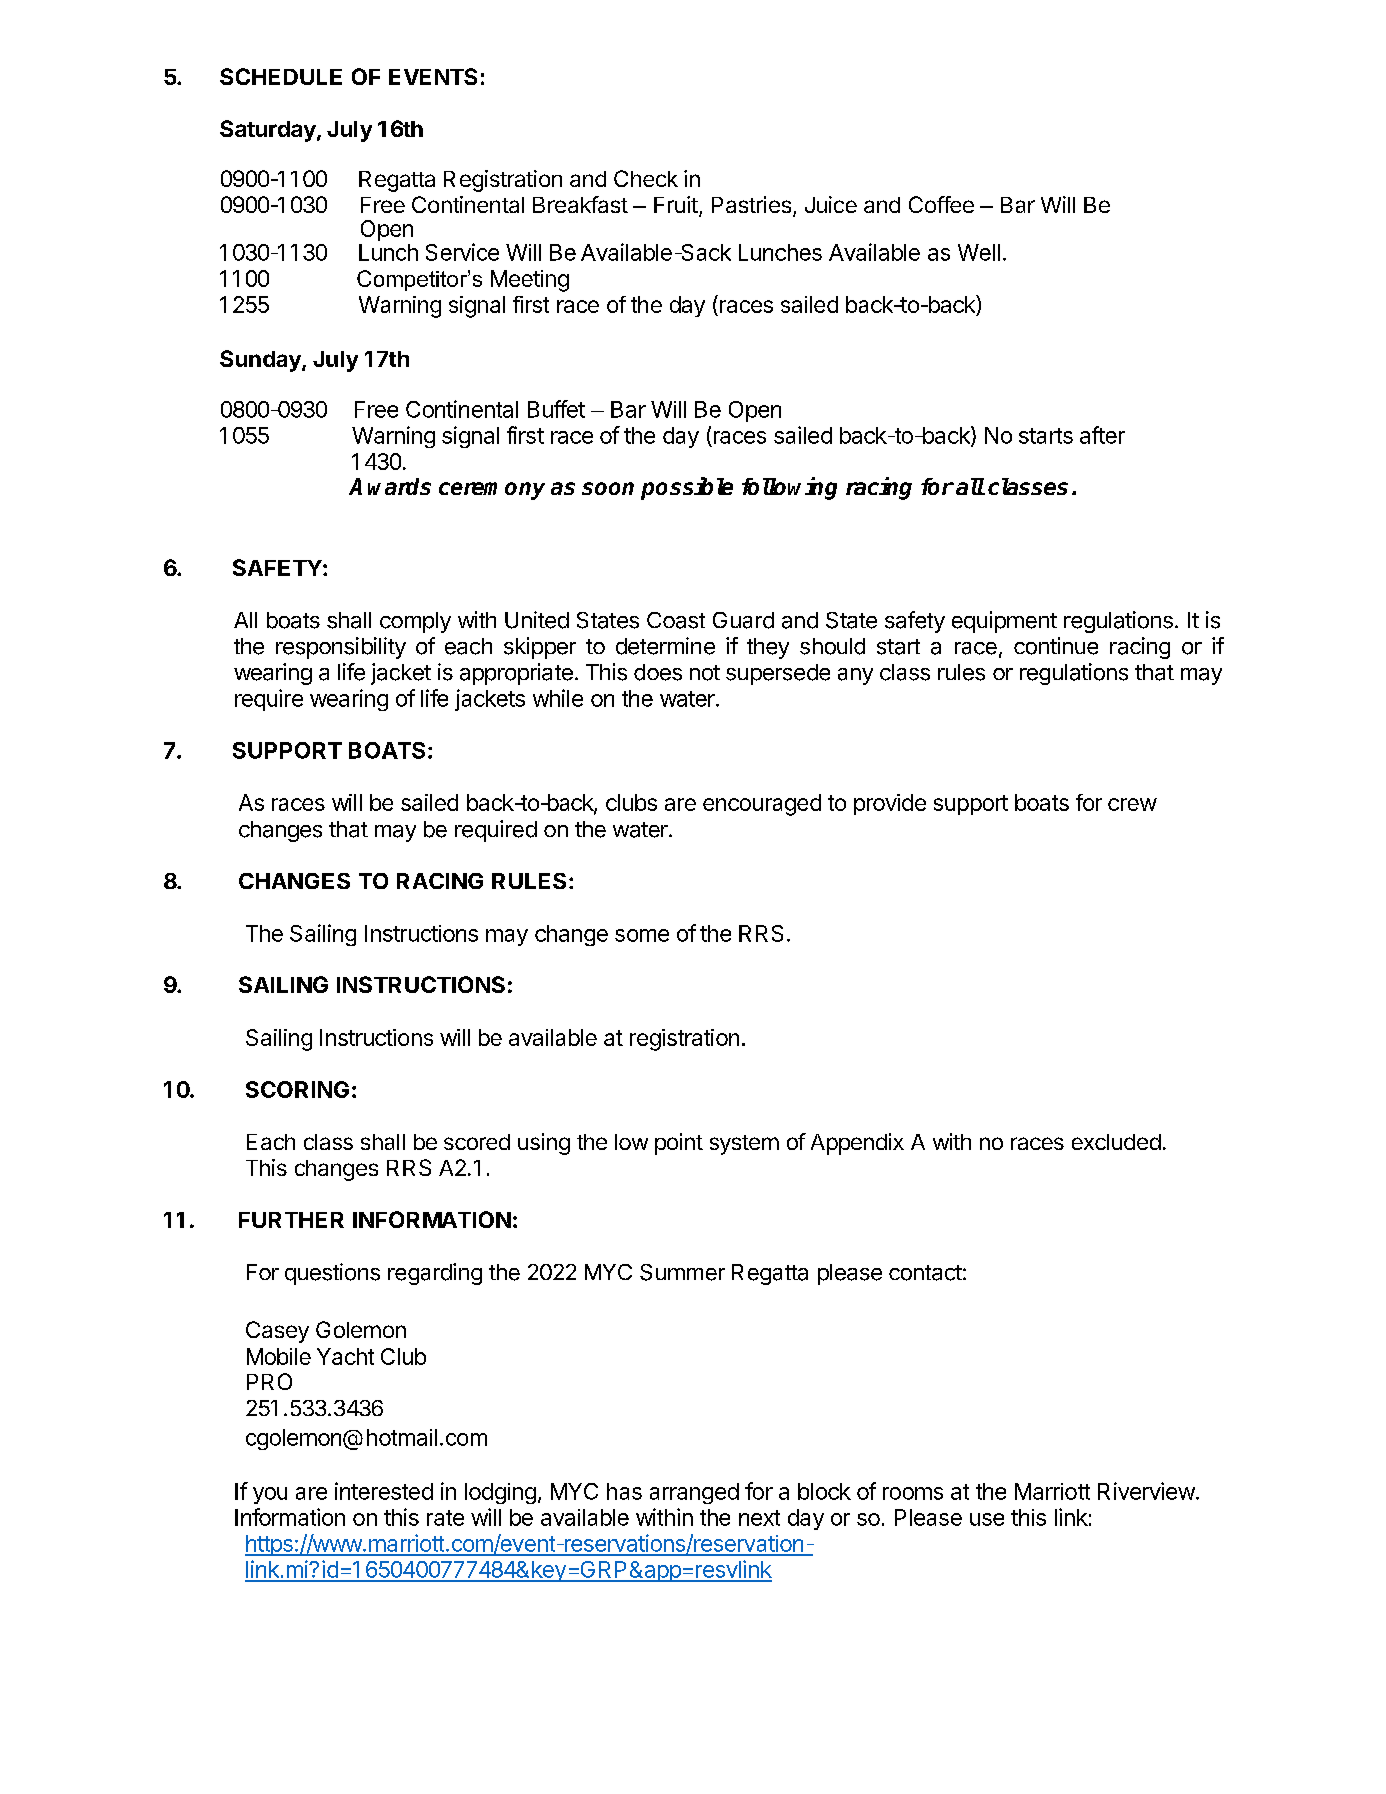 The width and height of the image is (1386, 1794). What do you see at coordinates (987, 1519) in the image?
I see `use` at bounding box center [987, 1519].
